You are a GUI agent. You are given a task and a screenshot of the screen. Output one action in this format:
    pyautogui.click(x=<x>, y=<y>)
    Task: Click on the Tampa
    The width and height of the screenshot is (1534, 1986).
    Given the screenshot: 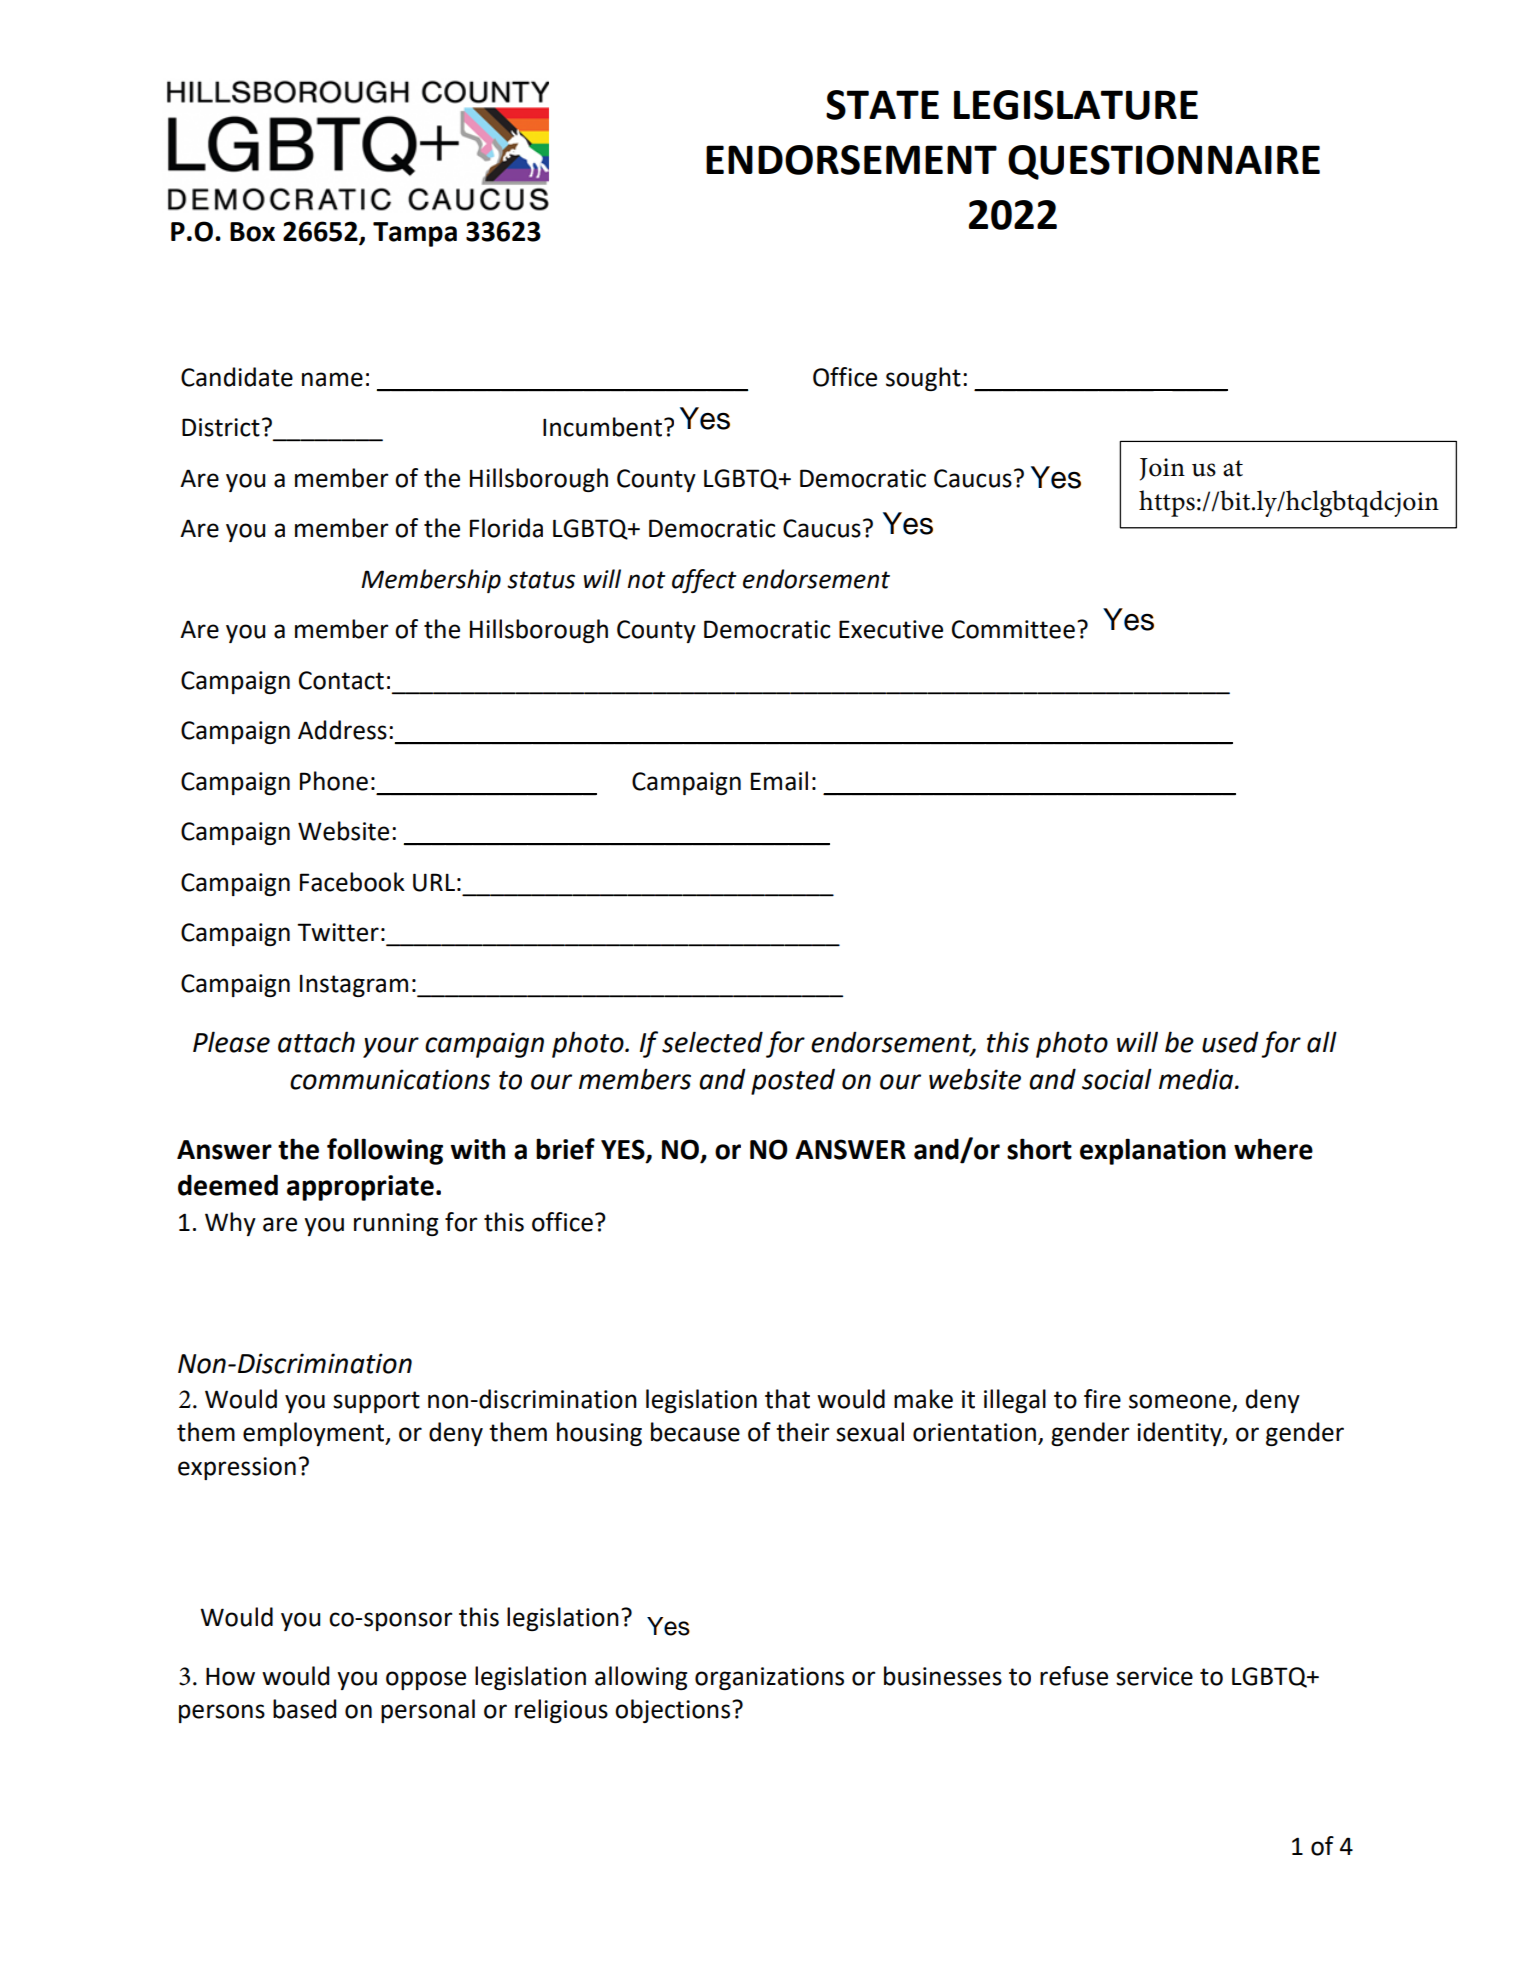 What is the action you would take?
    pyautogui.click(x=415, y=234)
